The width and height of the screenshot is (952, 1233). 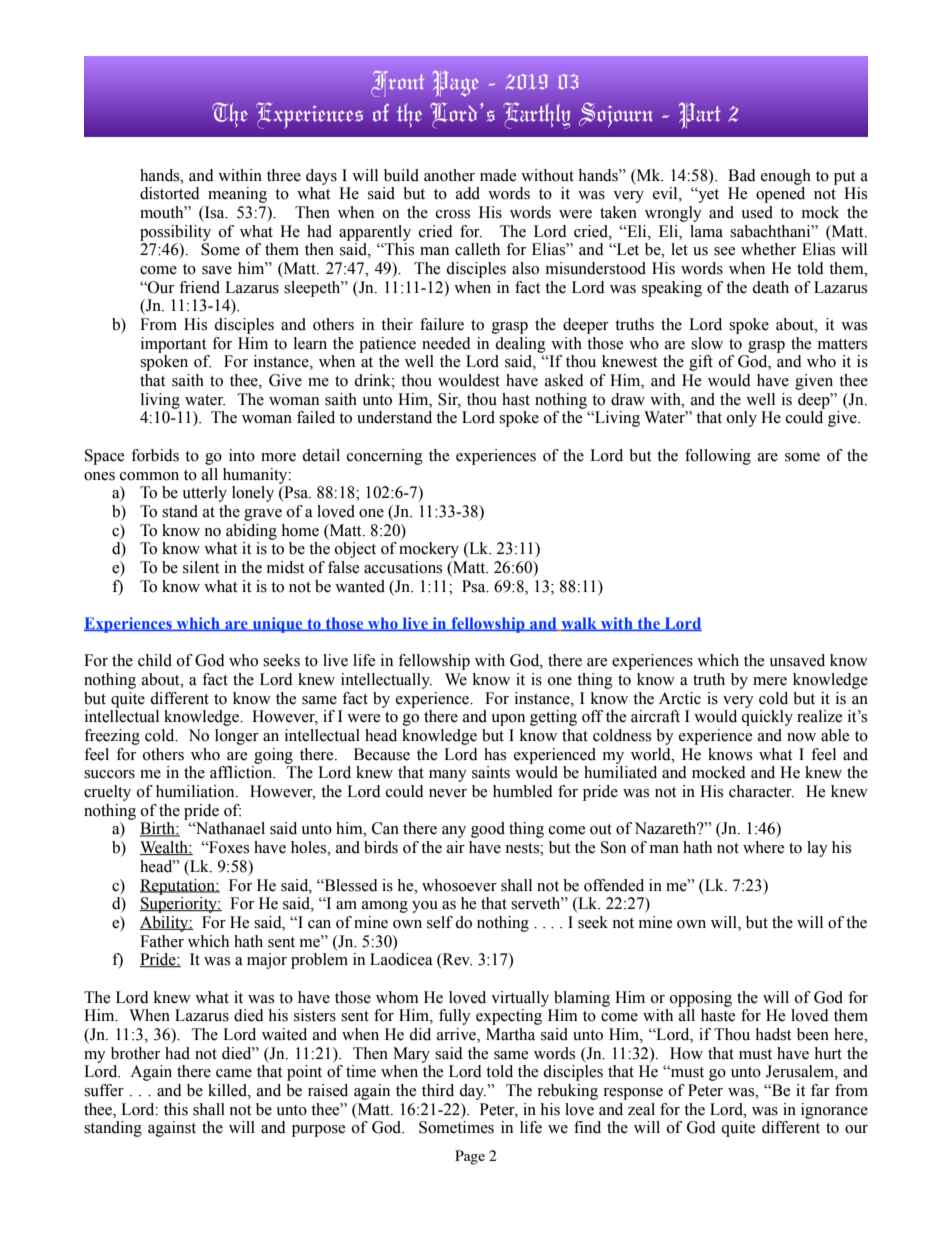 What do you see at coordinates (179, 905) in the screenshot?
I see `Superiority` at bounding box center [179, 905].
